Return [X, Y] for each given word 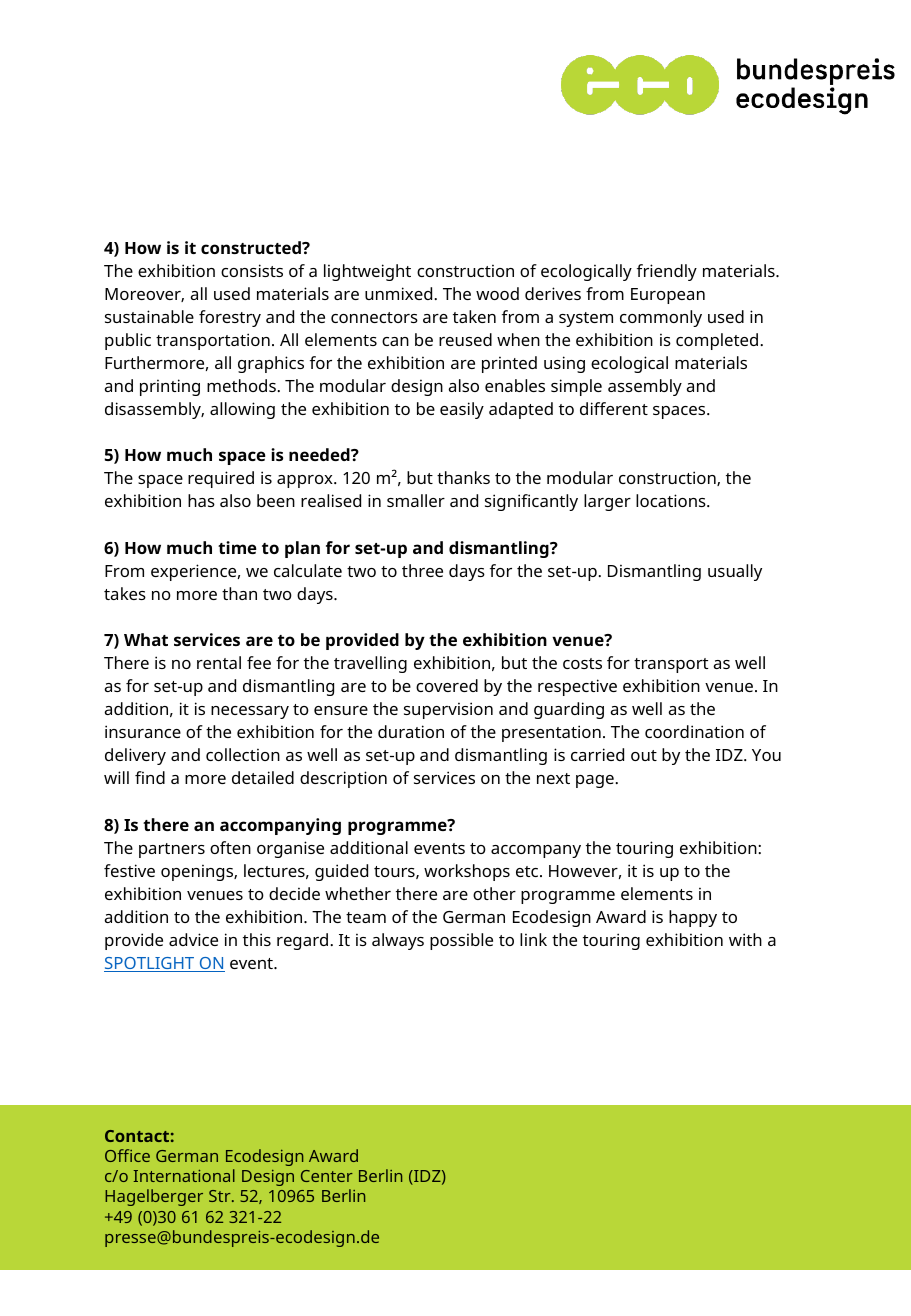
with [745, 939]
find [150, 777]
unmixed [400, 293]
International [184, 1175]
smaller [416, 500]
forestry [230, 318]
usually [735, 572]
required [221, 479]
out [644, 755]
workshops [467, 872]
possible [461, 941]
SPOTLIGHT [150, 964]
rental [219, 662]
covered [447, 685]
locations [672, 500]
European [668, 296]
